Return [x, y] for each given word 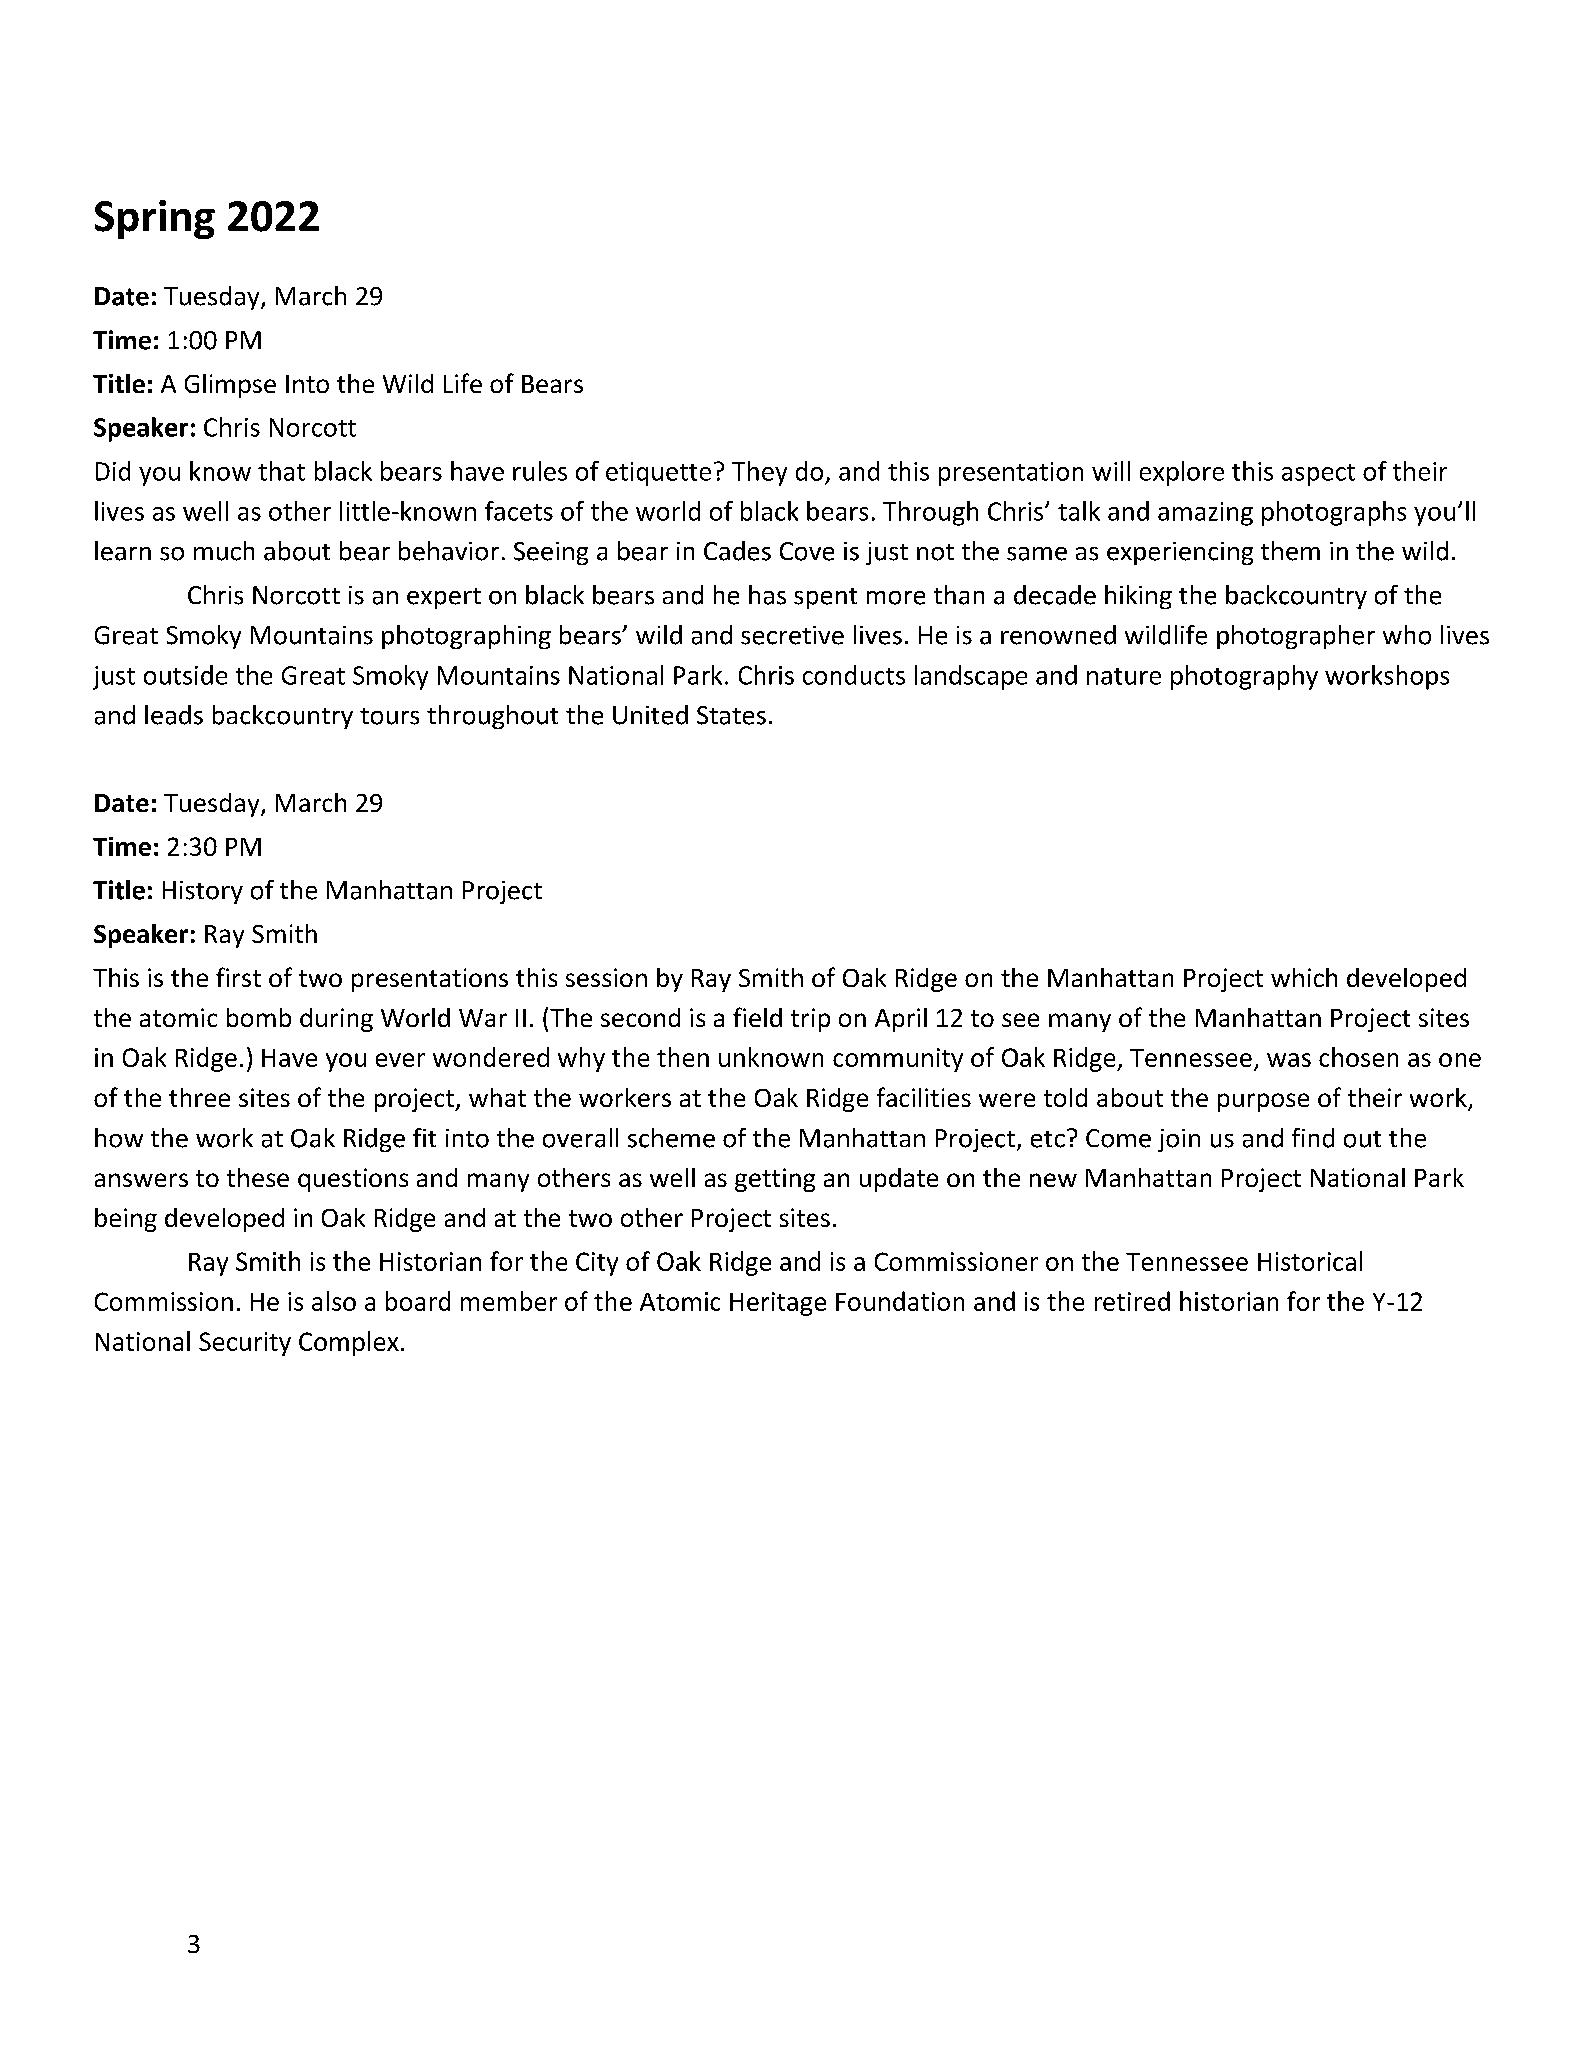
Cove [807, 551]
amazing [1205, 514]
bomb [259, 1017]
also [334, 1301]
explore [1182, 473]
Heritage [778, 1304]
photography [1244, 677]
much [224, 551]
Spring [155, 219]
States [731, 715]
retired [1132, 1301]
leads [174, 715]
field [757, 1017]
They [759, 473]
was [1289, 1060]
